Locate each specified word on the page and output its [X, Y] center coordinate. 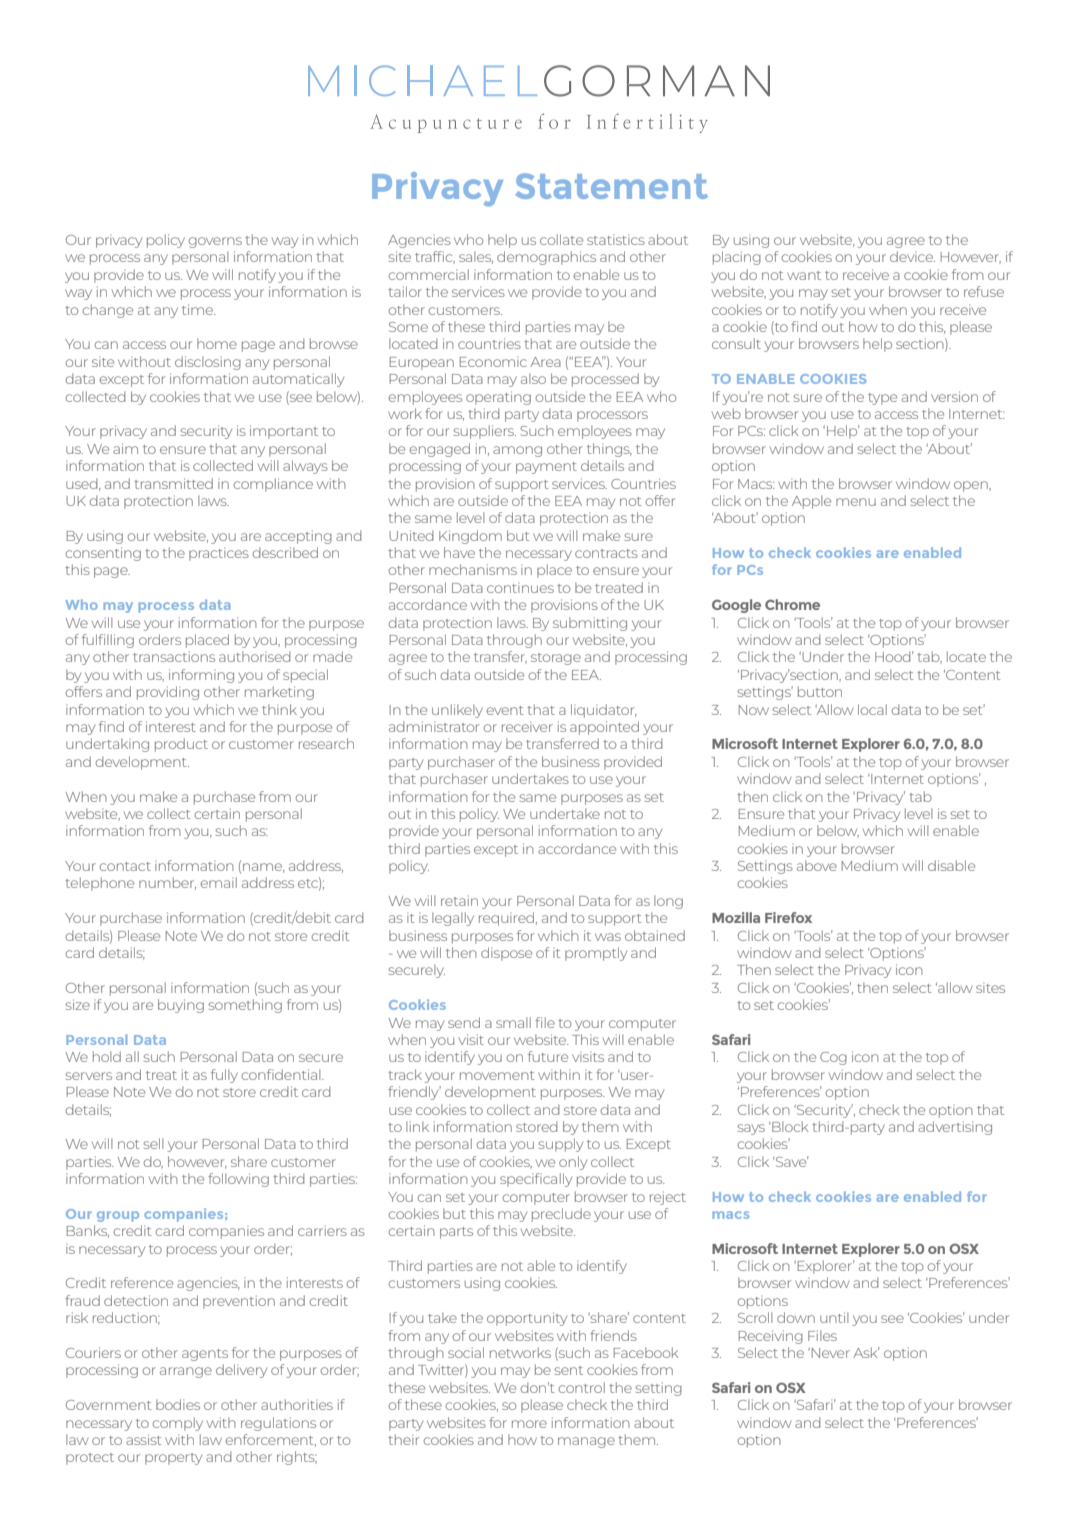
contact [125, 866]
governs [215, 242]
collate [561, 239]
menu [856, 502]
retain [459, 900]
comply [178, 1424]
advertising [955, 1128]
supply [561, 1145]
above [817, 865]
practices [219, 555]
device [912, 256]
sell [153, 1143]
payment [546, 468]
